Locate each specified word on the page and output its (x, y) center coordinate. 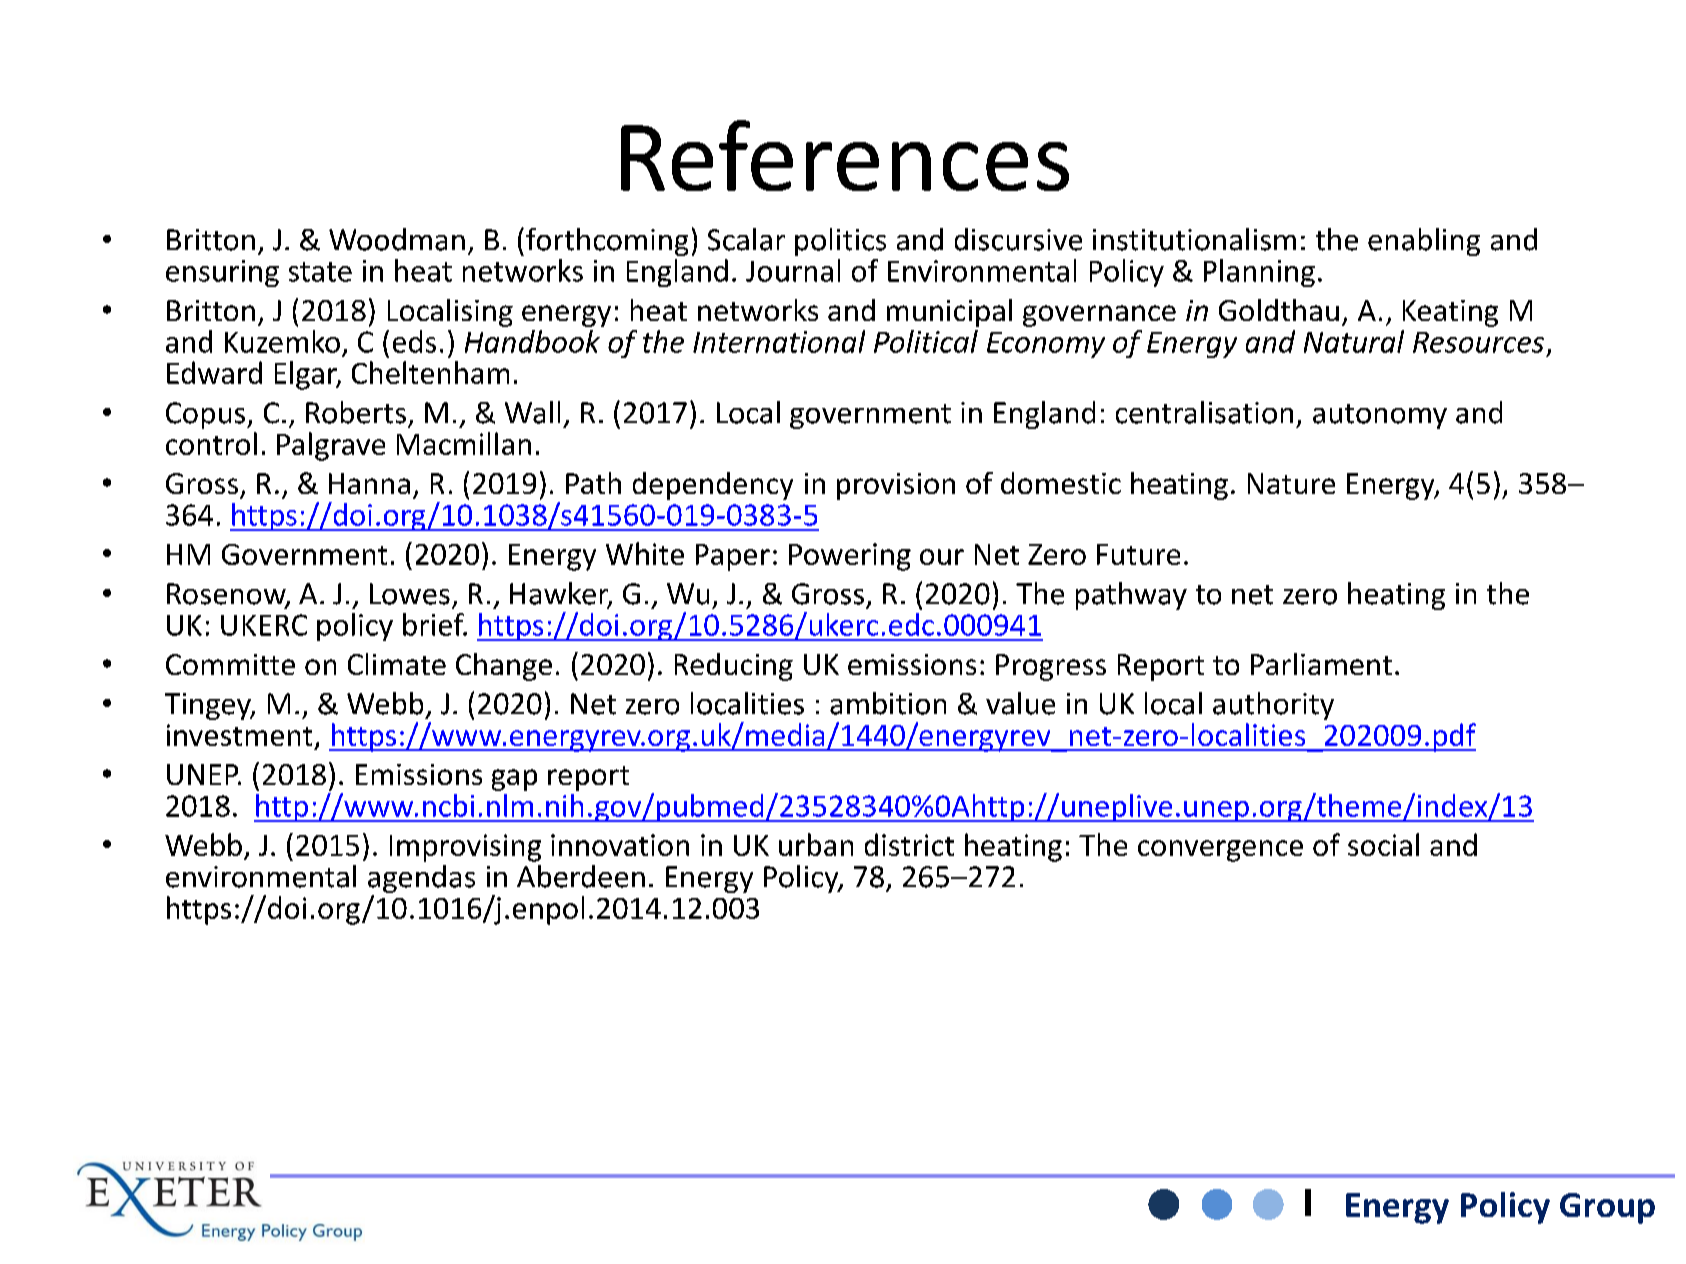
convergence (1220, 851)
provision (896, 486)
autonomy (1380, 416)
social (1383, 844)
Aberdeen (581, 876)
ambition (888, 703)
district (909, 844)
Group (1607, 1208)
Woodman (397, 239)
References (845, 155)
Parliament (1321, 664)
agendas (421, 880)
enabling (1424, 242)
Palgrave (331, 446)
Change (504, 667)
